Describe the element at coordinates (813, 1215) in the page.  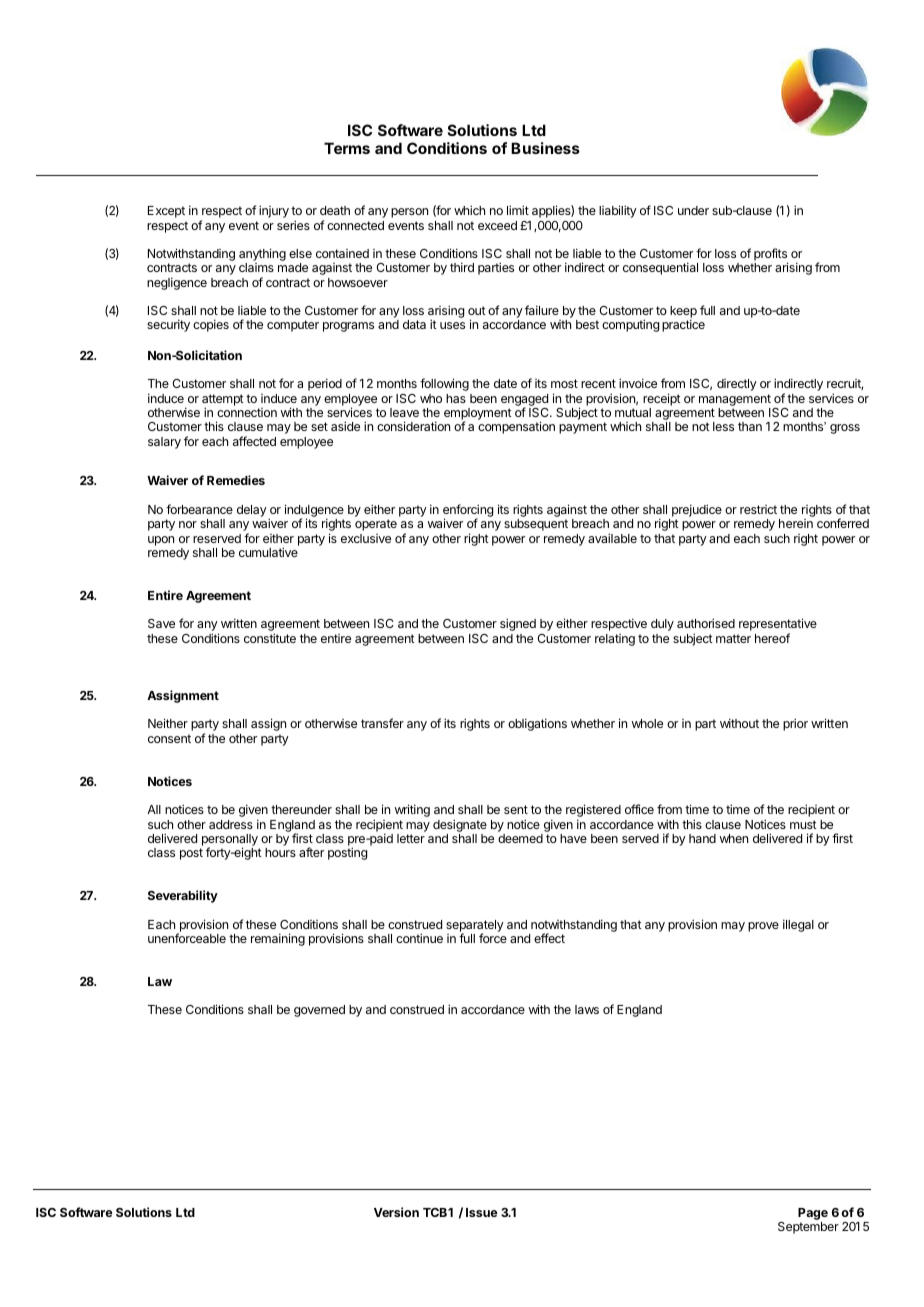
I see `Page` at that location.
